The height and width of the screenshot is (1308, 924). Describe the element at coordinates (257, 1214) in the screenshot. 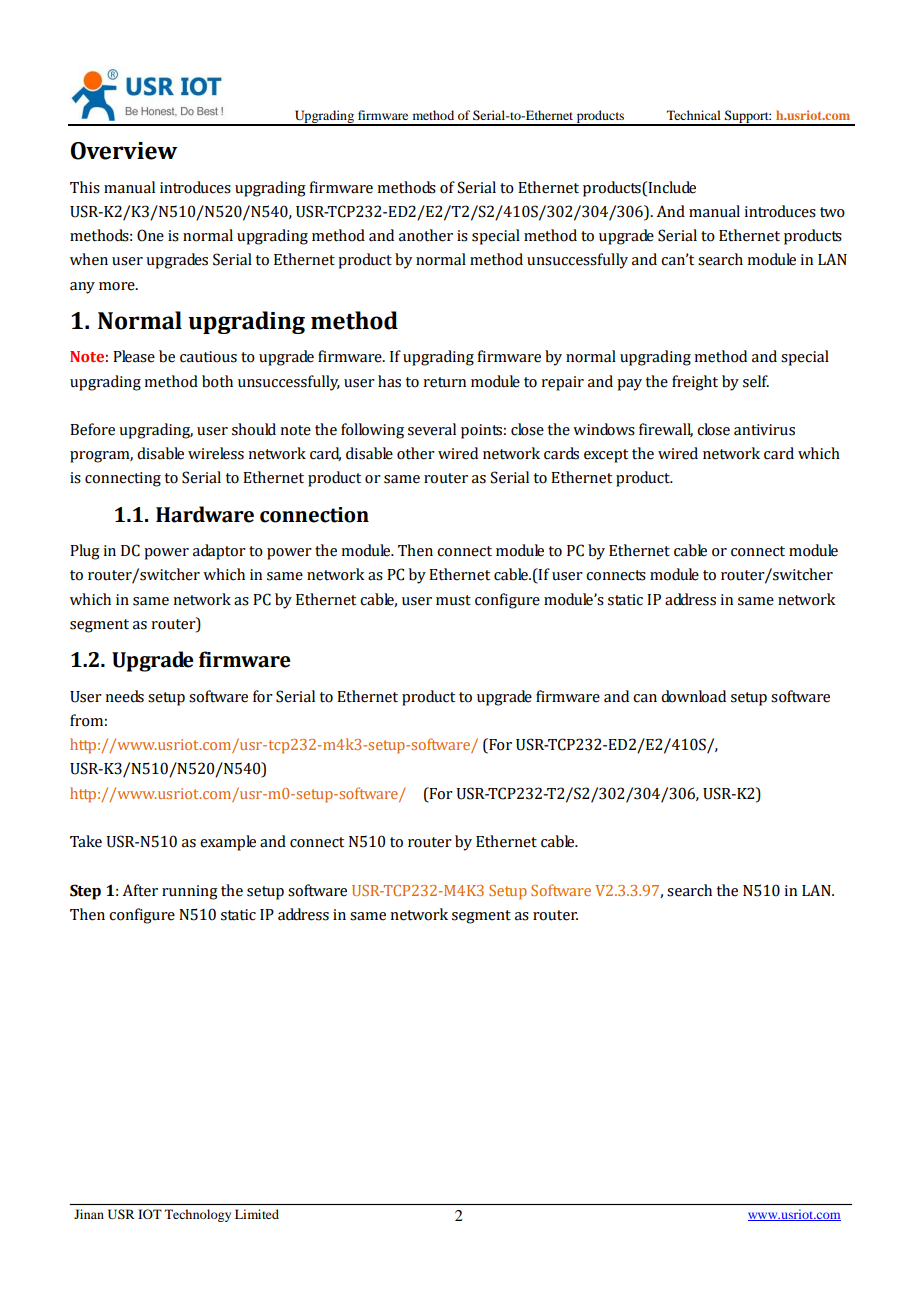

I see `Limited` at that location.
